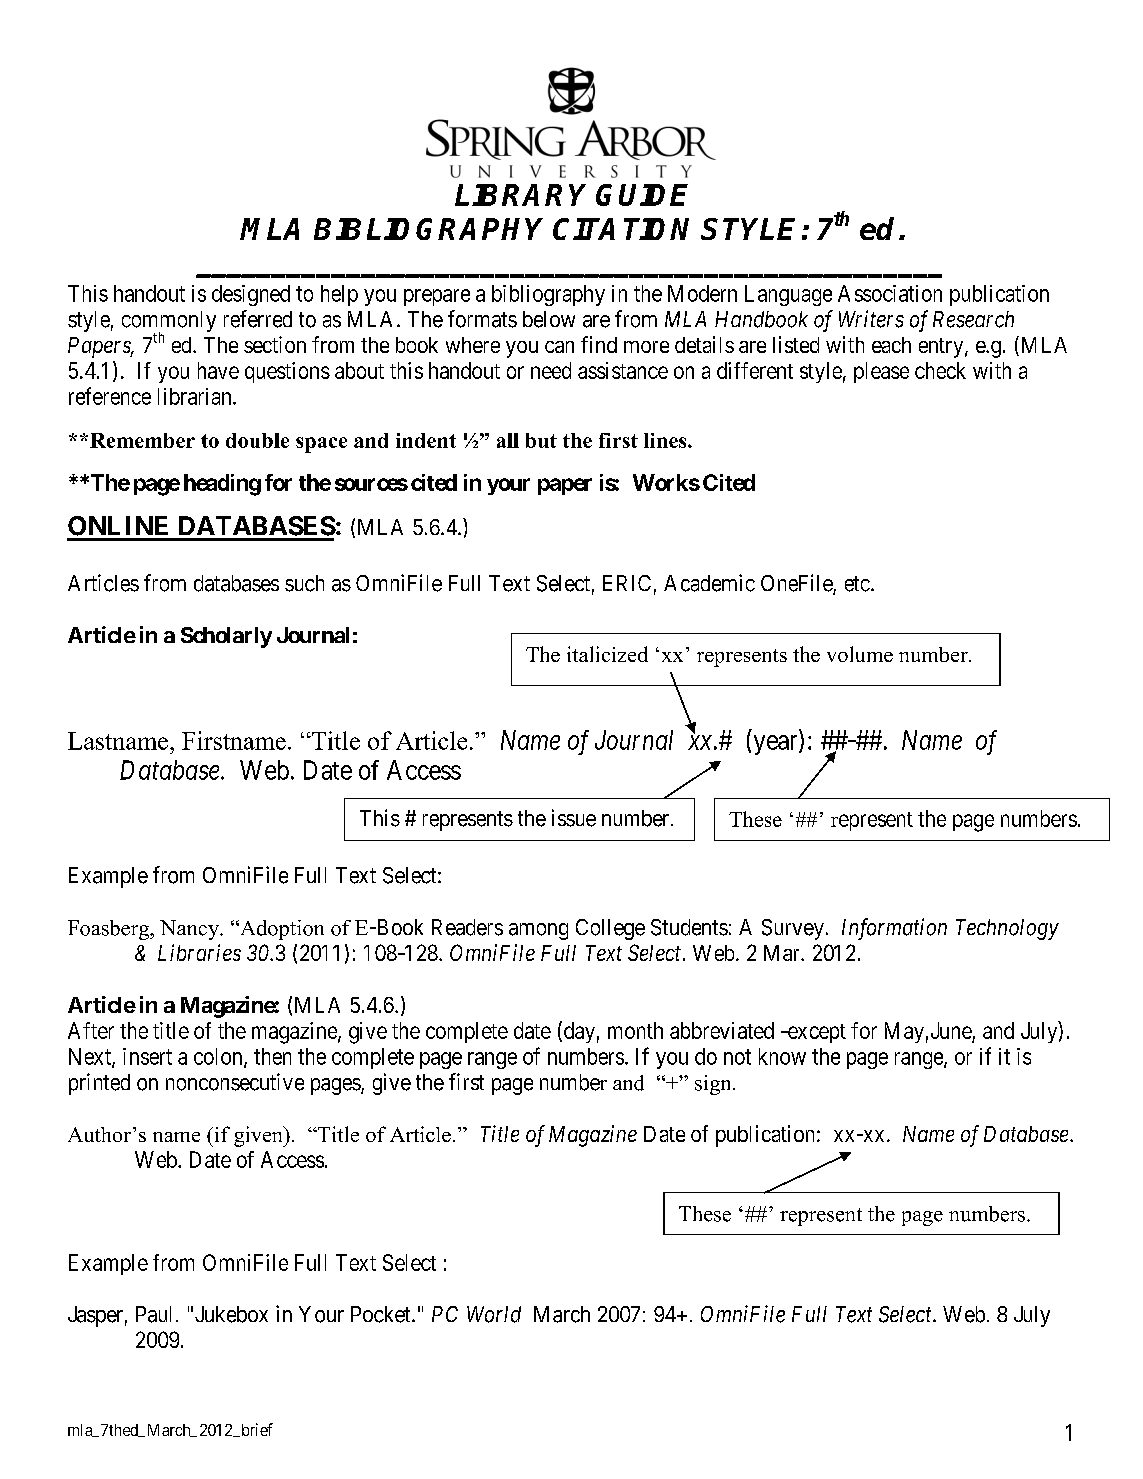 The width and height of the screenshot is (1143, 1479). I want to click on Nancy, so click(191, 930).
